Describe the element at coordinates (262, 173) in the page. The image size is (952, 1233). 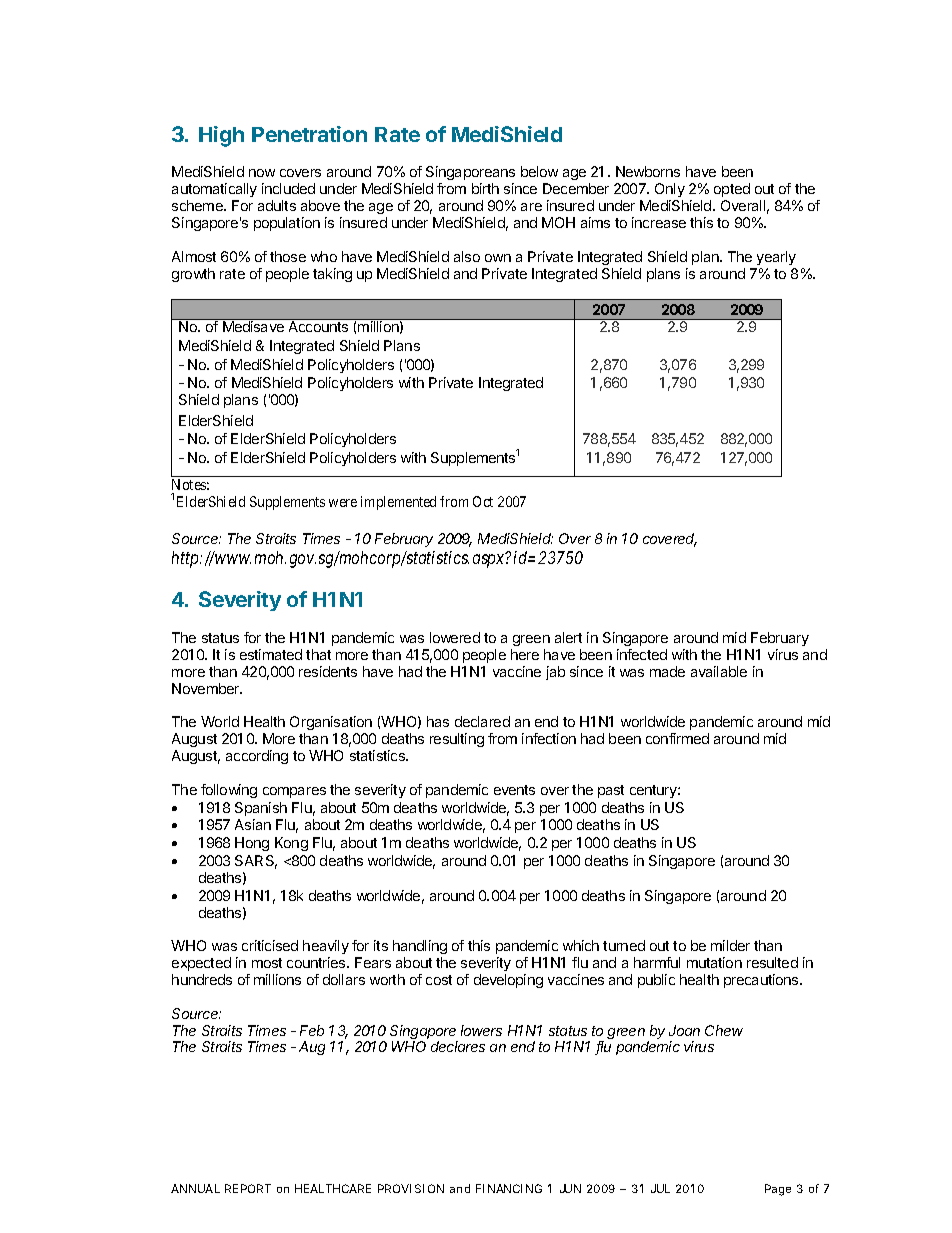
I see `now` at that location.
